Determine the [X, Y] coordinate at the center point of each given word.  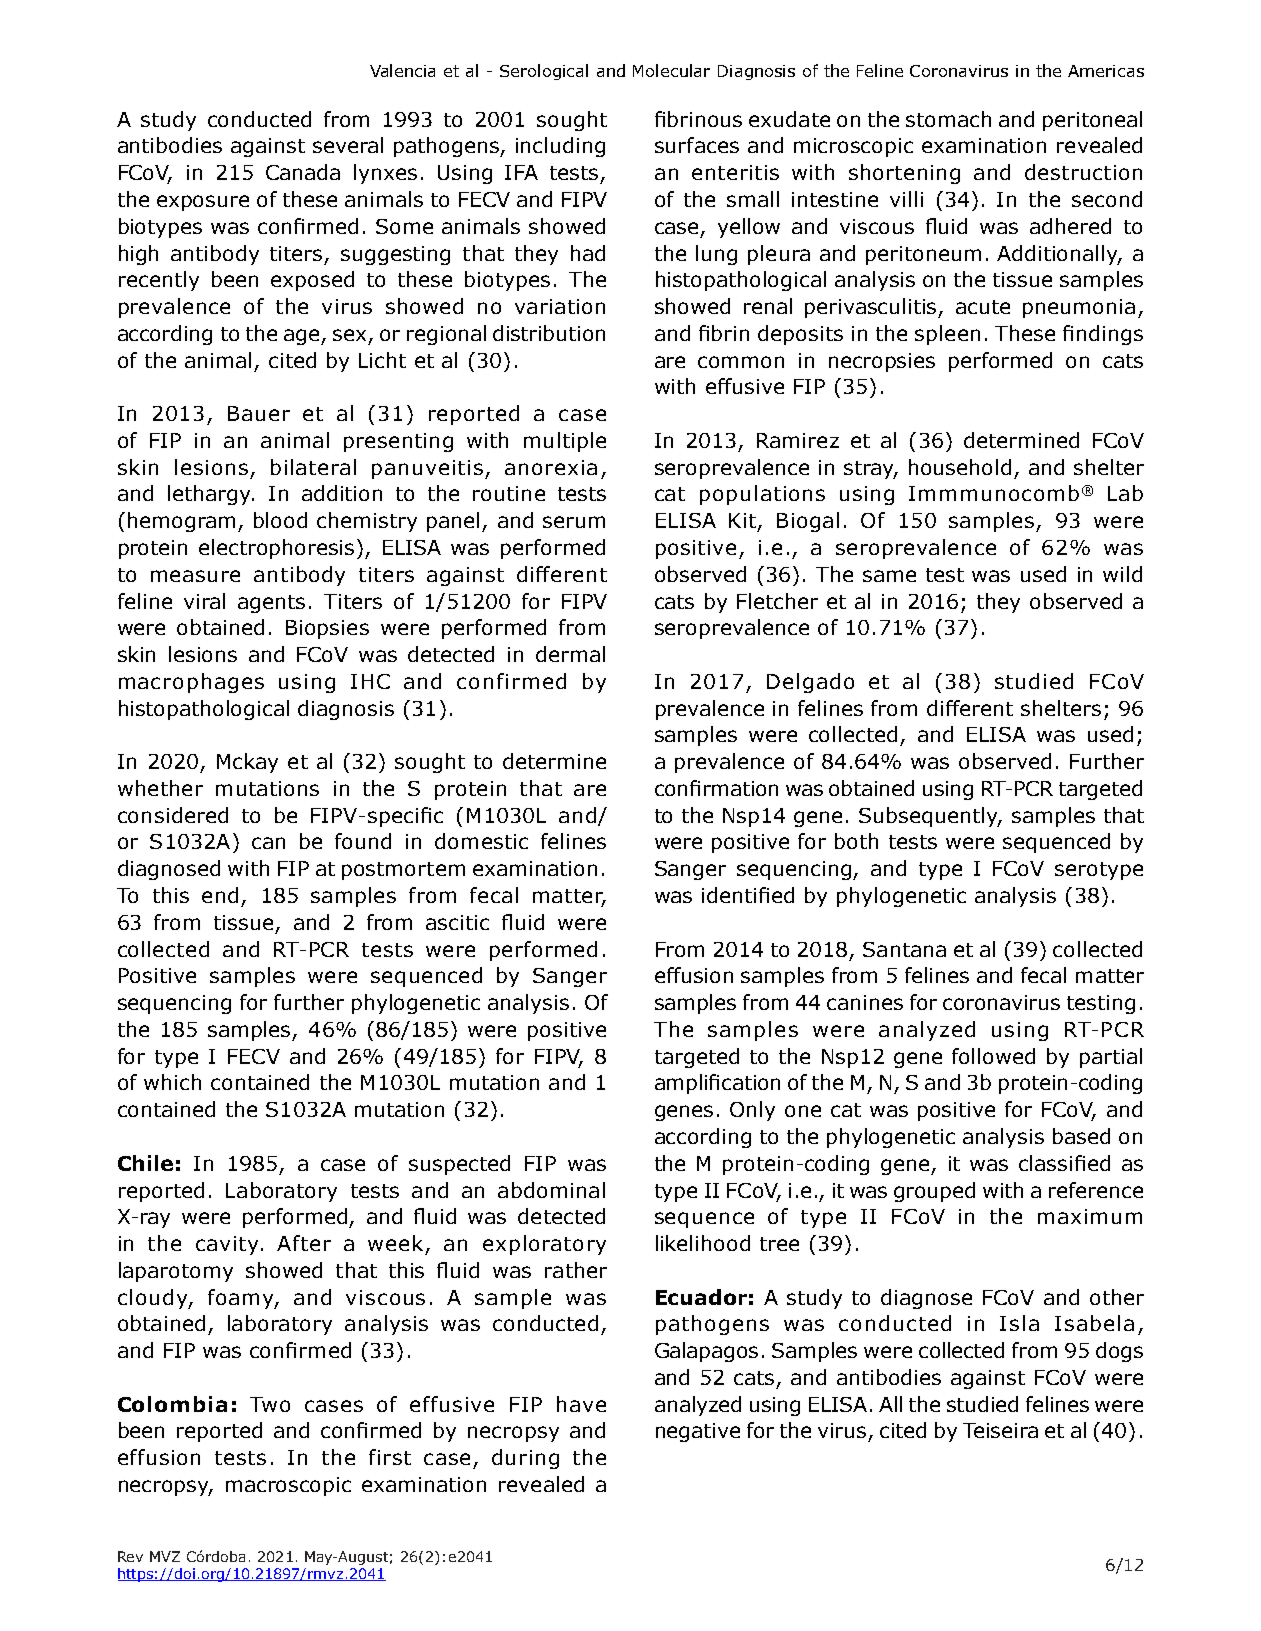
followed [993, 1056]
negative [698, 1432]
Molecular [671, 70]
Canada [303, 172]
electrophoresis [276, 549]
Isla [1019, 1323]
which [172, 1082]
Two [270, 1404]
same [889, 576]
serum [574, 522]
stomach [948, 119]
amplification [717, 1084]
